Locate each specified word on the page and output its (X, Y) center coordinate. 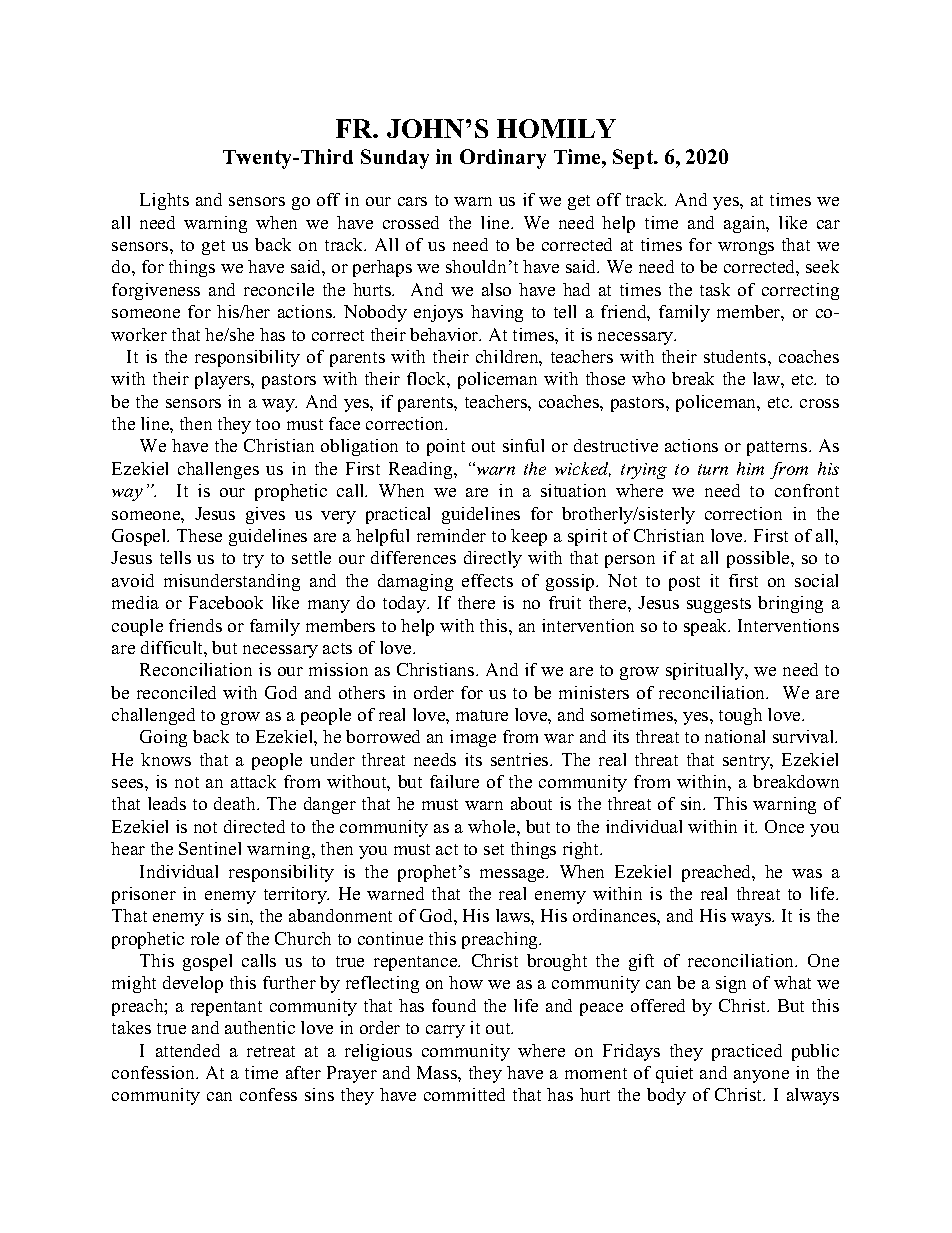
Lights (164, 201)
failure (454, 781)
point (446, 447)
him (750, 468)
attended (188, 1050)
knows (166, 759)
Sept (634, 159)
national (735, 736)
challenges (218, 470)
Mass (438, 1072)
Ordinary (503, 159)
